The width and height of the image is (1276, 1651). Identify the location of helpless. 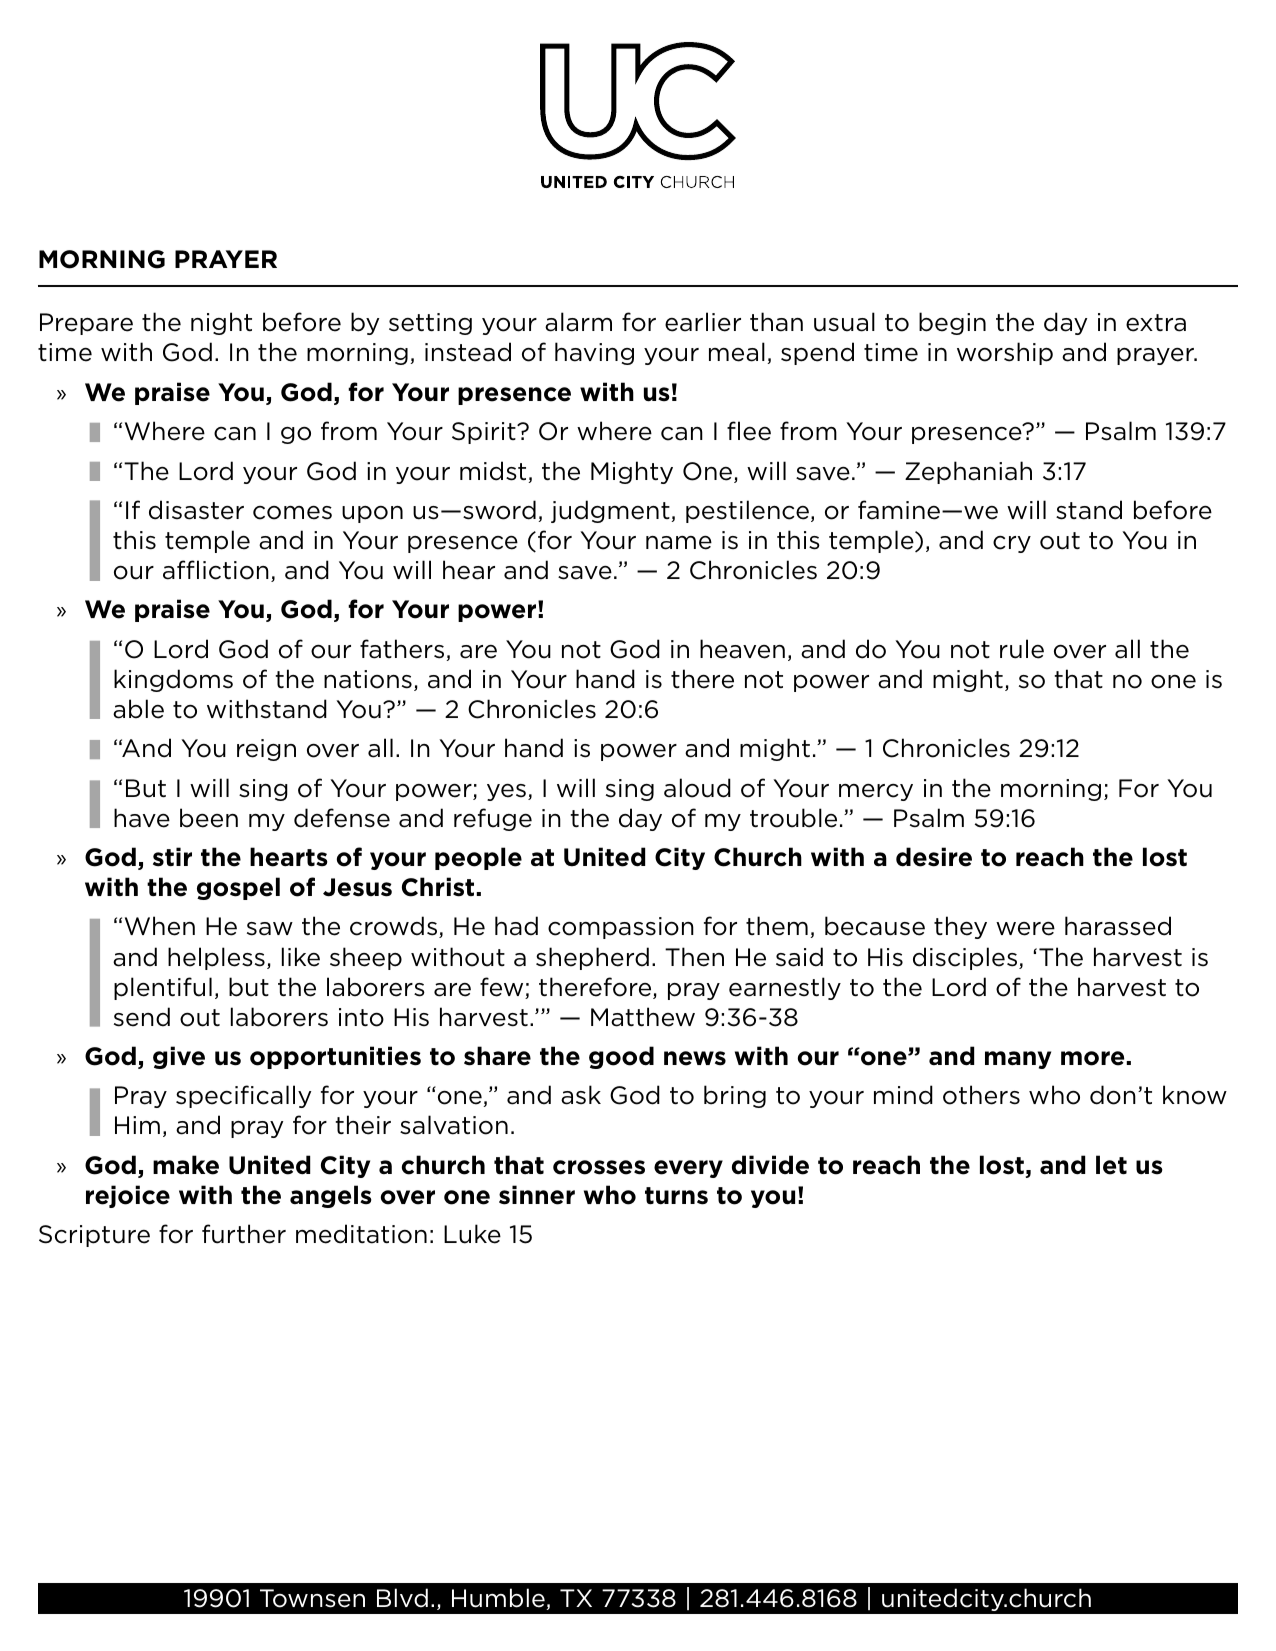
(216, 958).
